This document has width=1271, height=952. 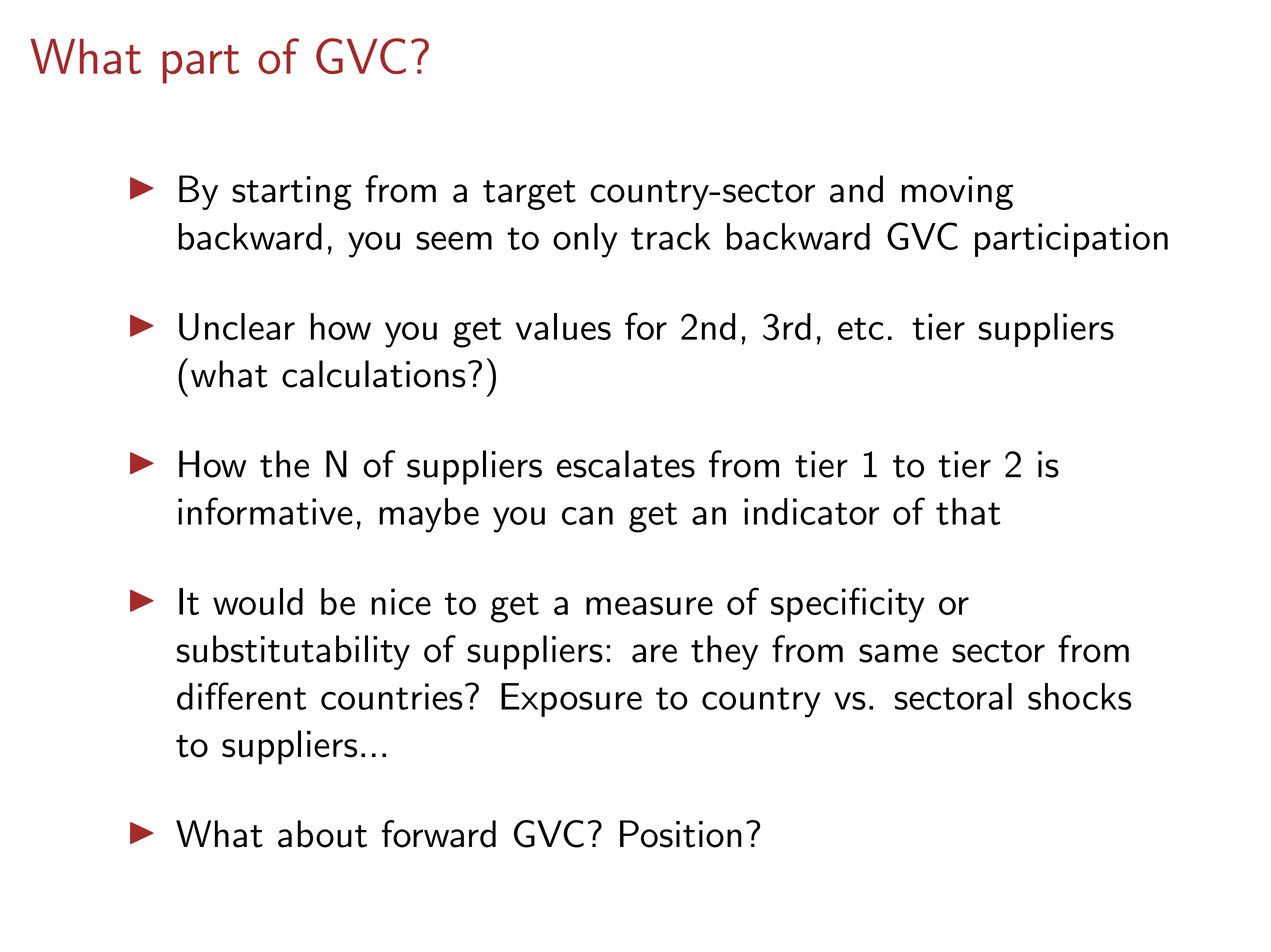 What do you see at coordinates (848, 605) in the document?
I see `specificity` at bounding box center [848, 605].
